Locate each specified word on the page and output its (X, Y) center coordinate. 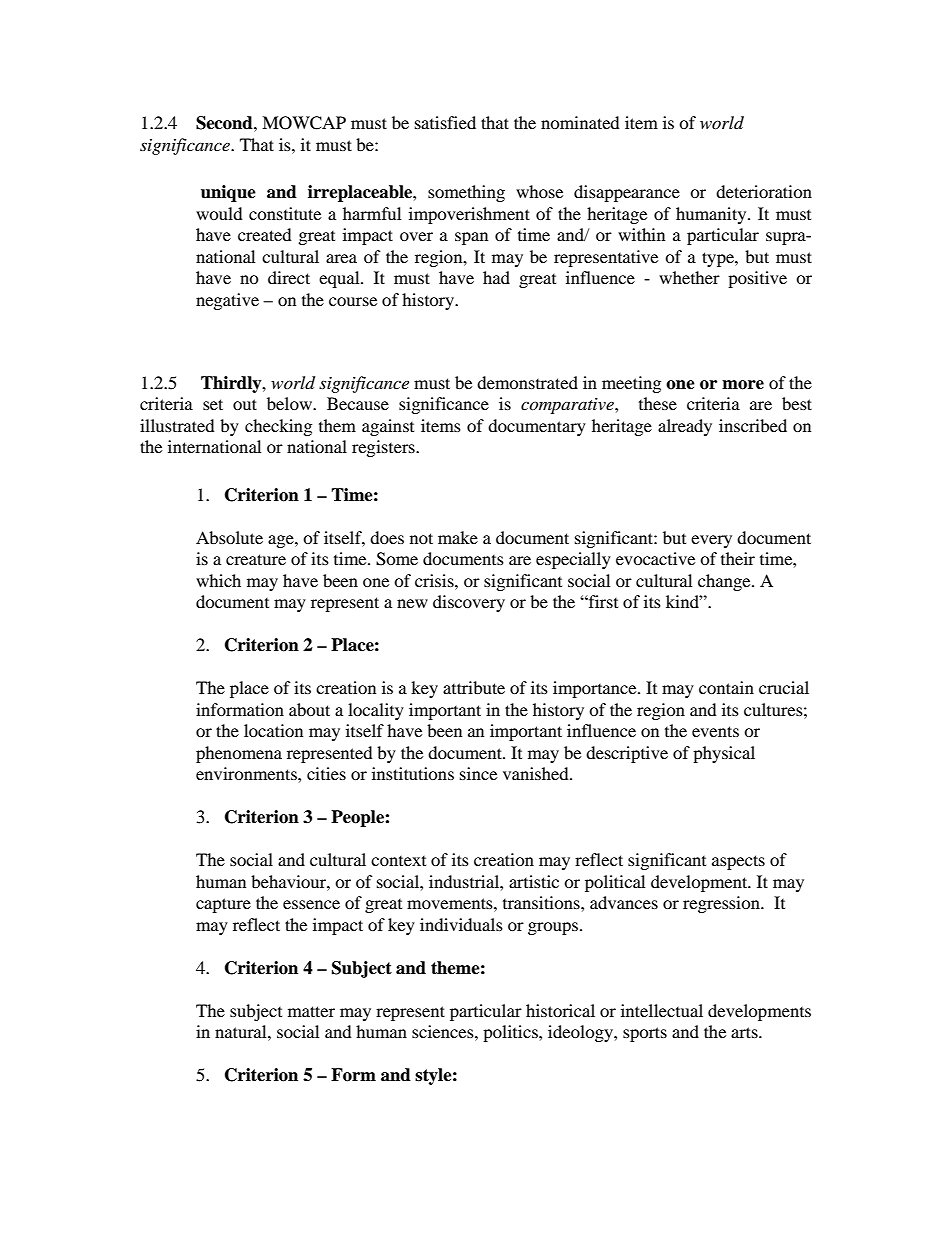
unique (228, 193)
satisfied (445, 122)
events (715, 731)
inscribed (753, 425)
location (273, 730)
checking (278, 427)
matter (311, 1011)
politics (511, 1033)
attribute (474, 687)
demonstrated (527, 382)
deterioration (764, 191)
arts (745, 1032)
